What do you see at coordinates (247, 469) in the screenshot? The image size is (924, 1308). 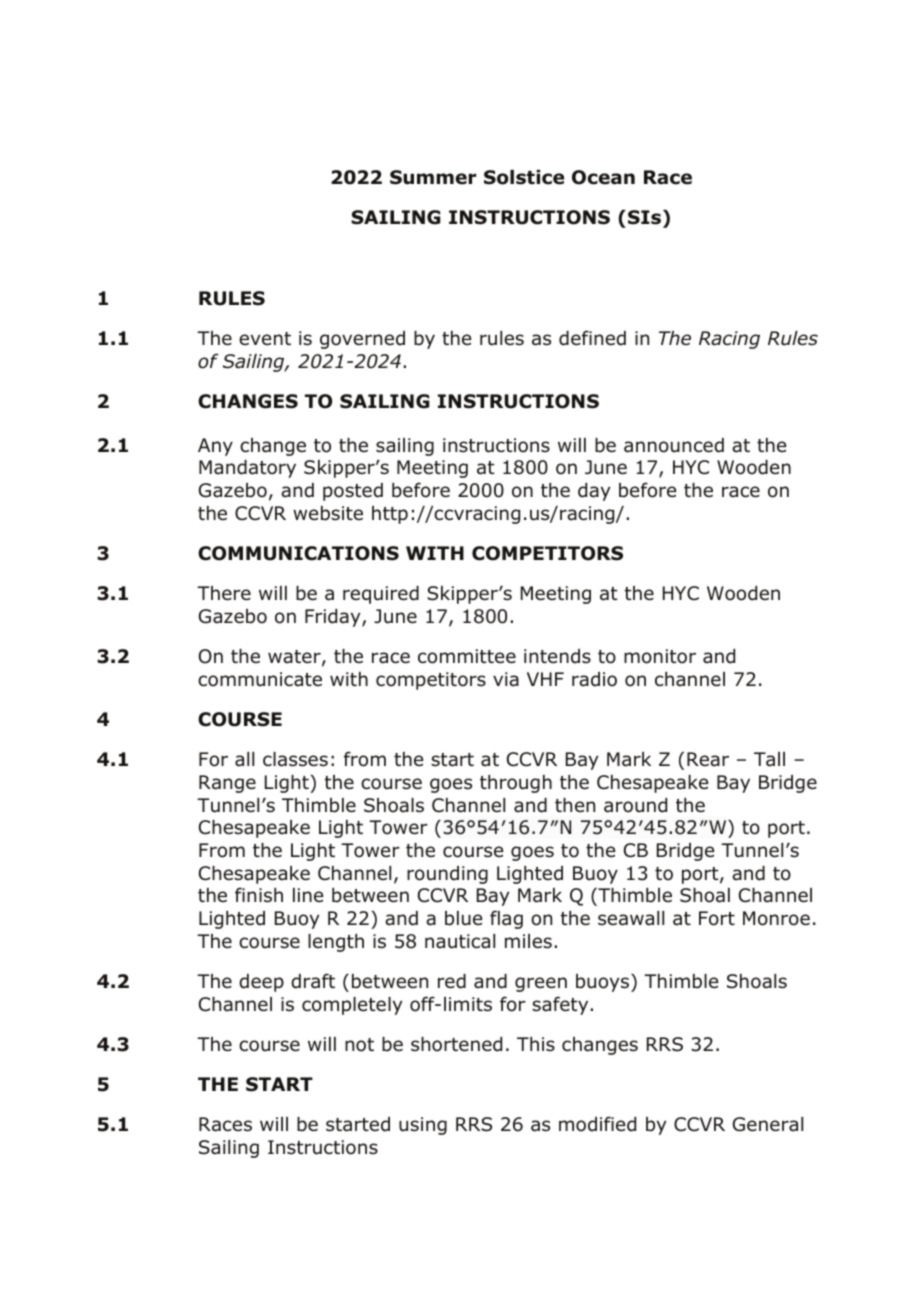 I see `Mandatory` at bounding box center [247, 469].
